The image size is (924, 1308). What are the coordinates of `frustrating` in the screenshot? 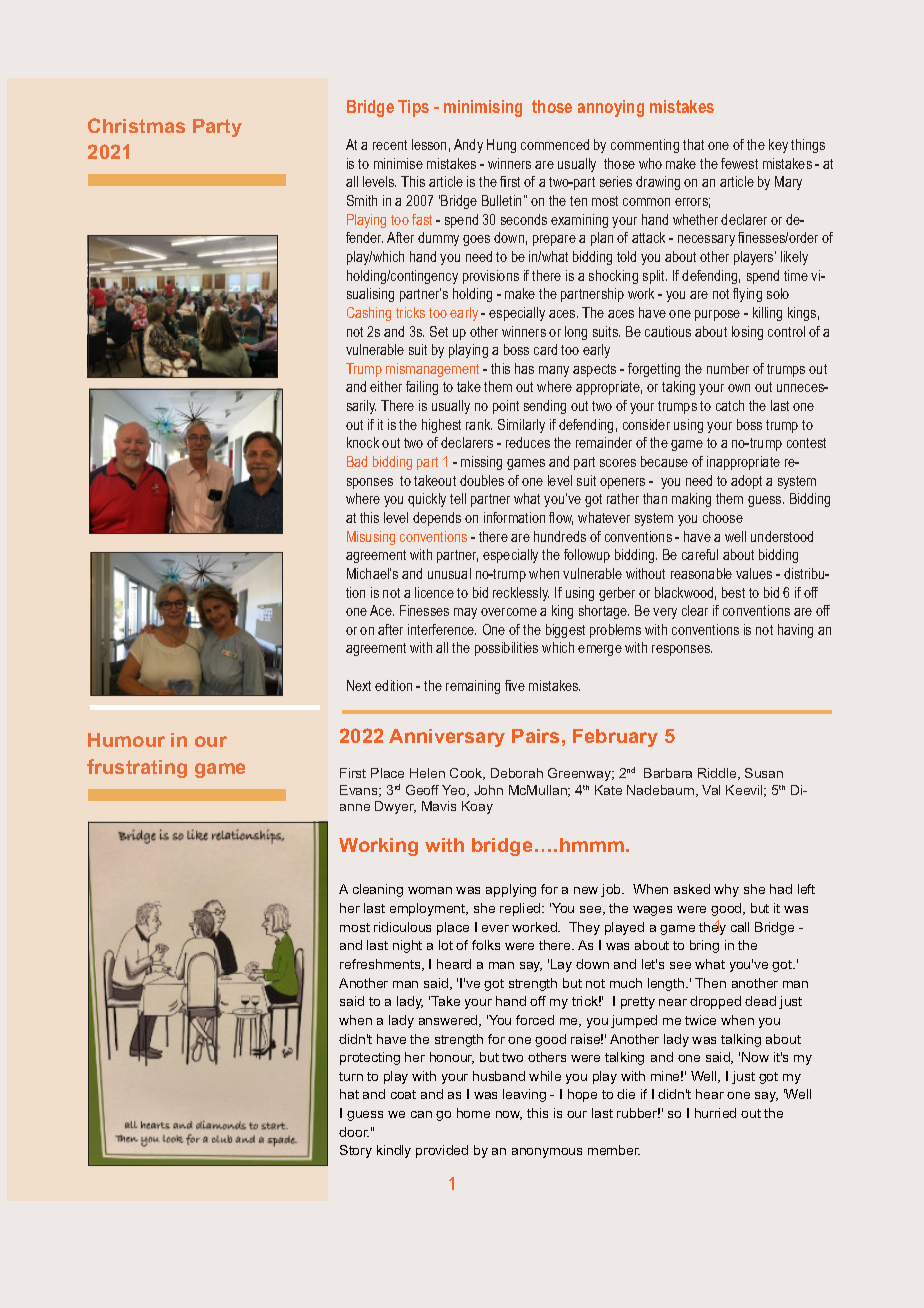 It's located at (137, 768).
